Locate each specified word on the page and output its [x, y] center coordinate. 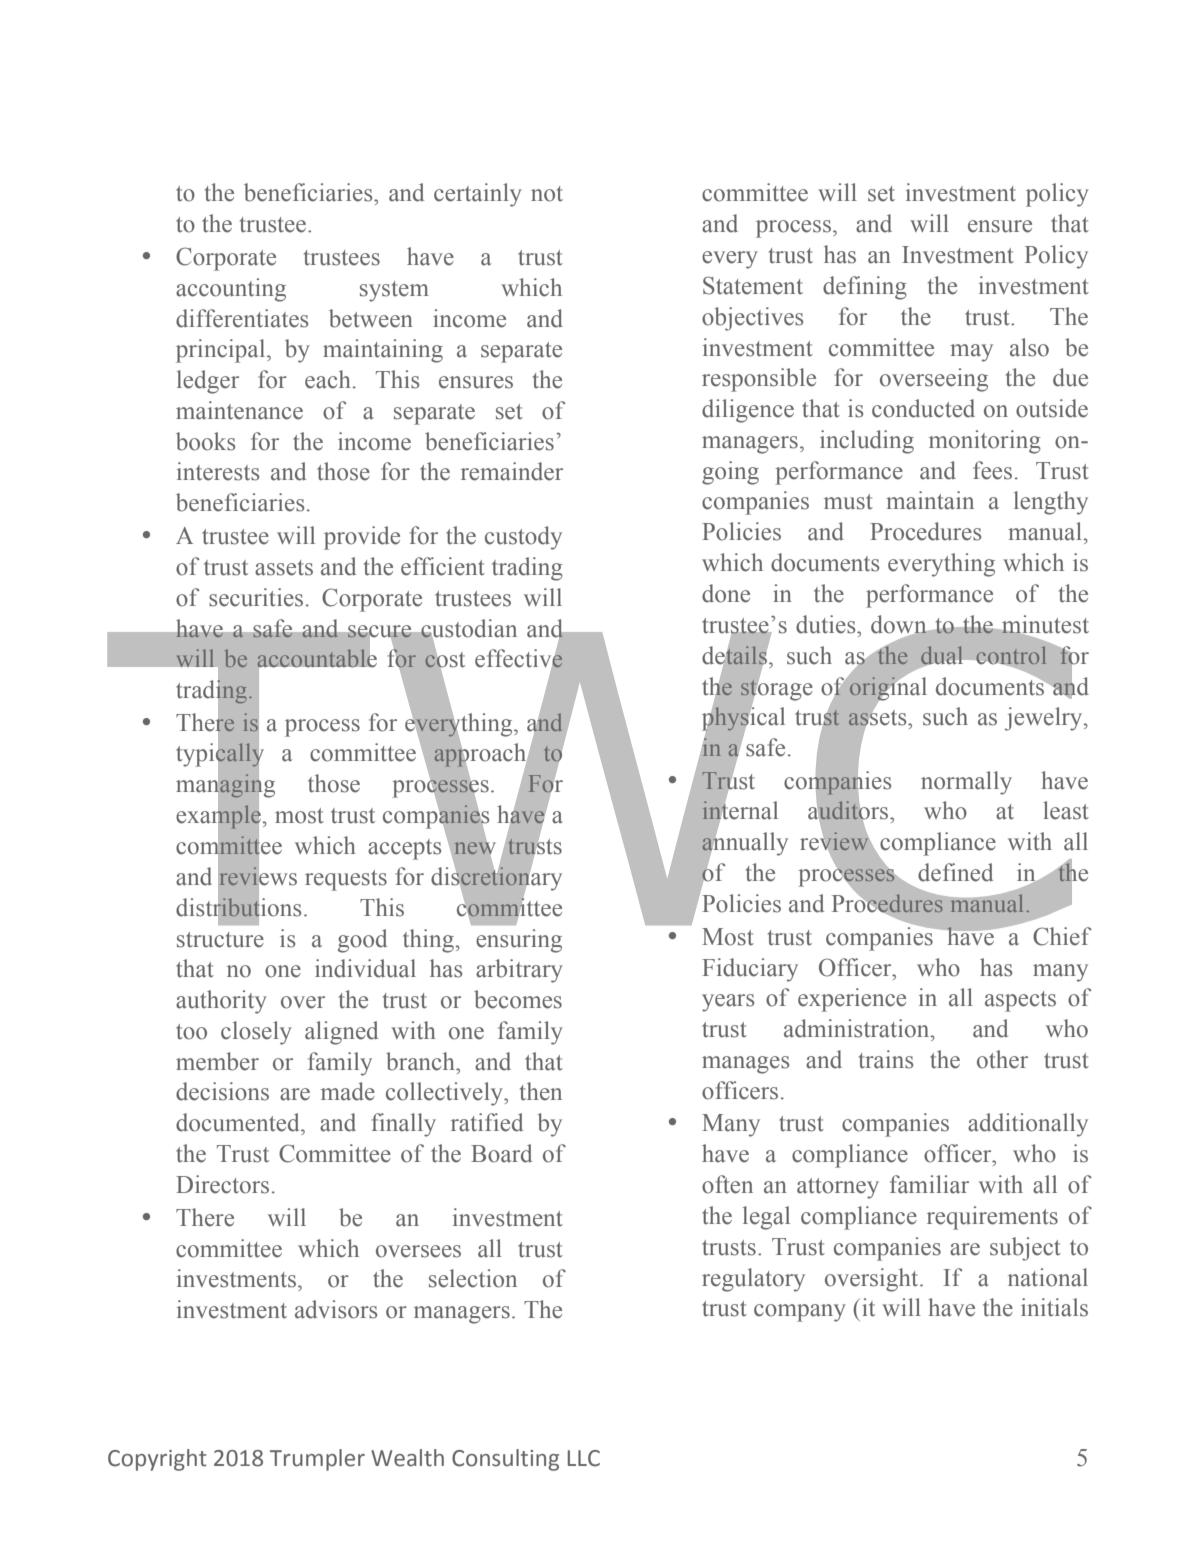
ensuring [519, 941]
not [547, 194]
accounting [231, 290]
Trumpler [317, 1460]
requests [346, 880]
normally [966, 783]
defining [865, 288]
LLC [584, 1458]
